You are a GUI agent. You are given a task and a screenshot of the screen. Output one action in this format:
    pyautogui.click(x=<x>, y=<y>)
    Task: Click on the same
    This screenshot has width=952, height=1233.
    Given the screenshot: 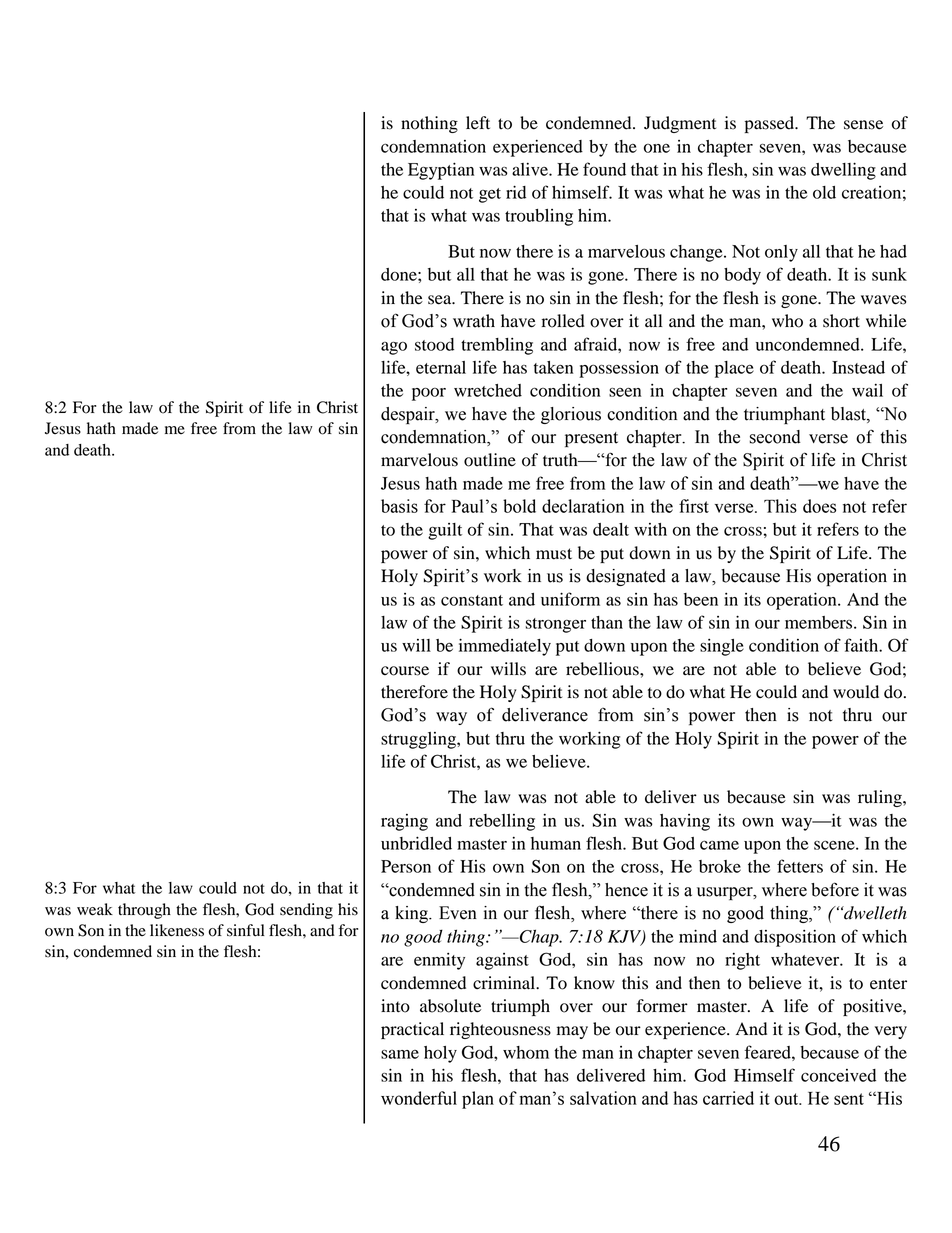 What is the action you would take?
    pyautogui.click(x=400, y=1054)
